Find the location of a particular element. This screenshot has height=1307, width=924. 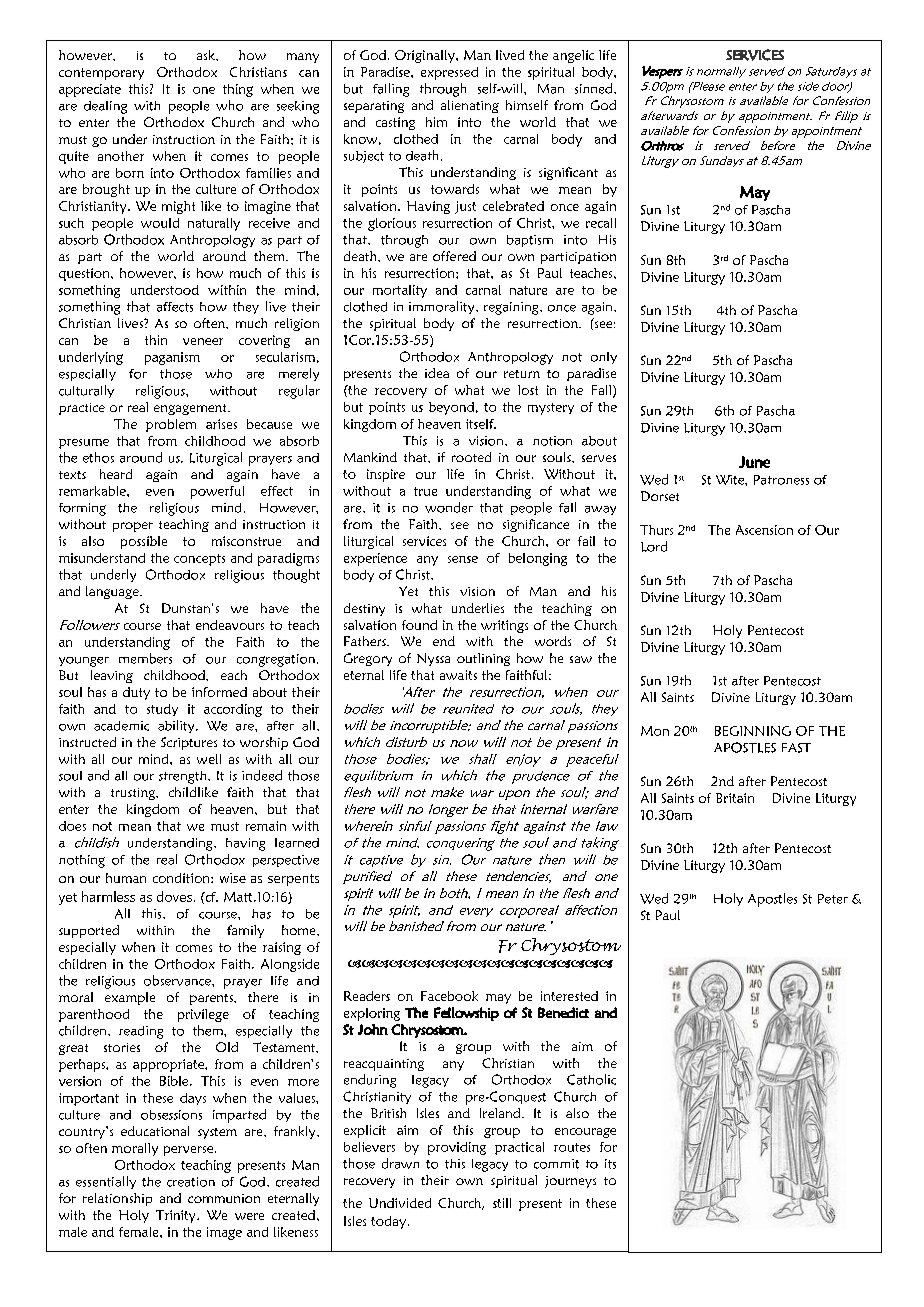

Nyssa is located at coordinates (433, 659).
